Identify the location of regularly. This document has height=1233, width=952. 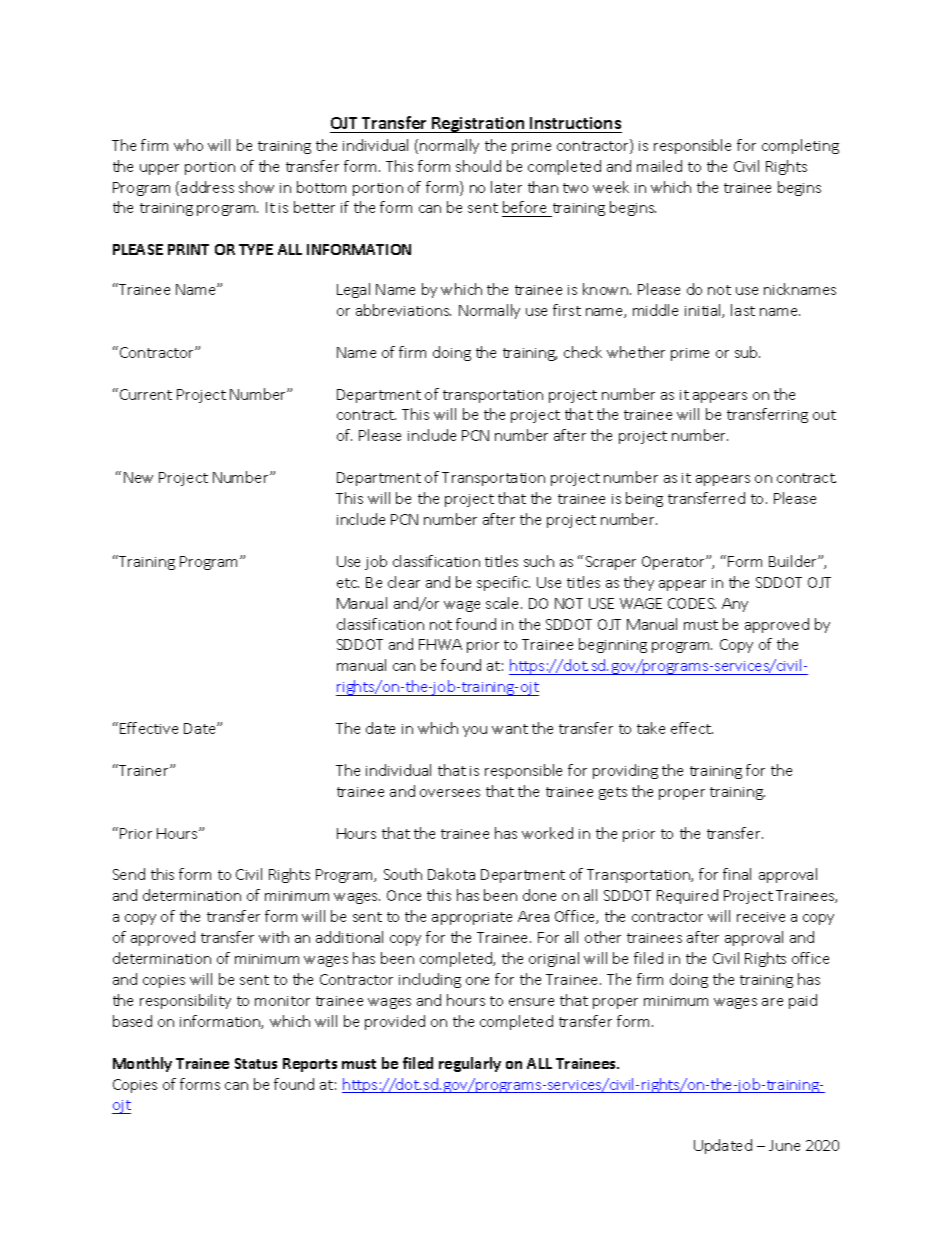
(470, 1064).
